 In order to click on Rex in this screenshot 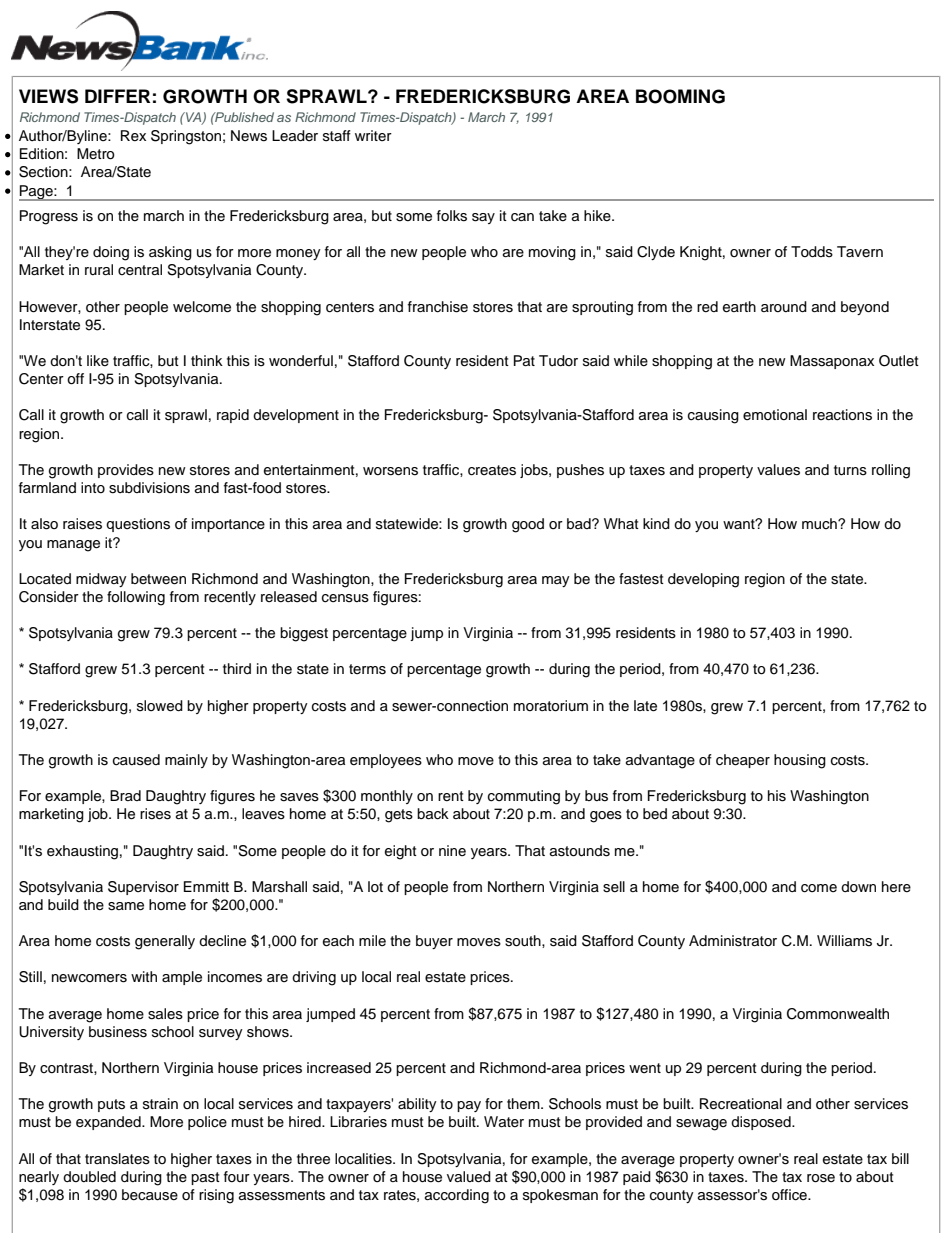, I will do `click(133, 136)`.
